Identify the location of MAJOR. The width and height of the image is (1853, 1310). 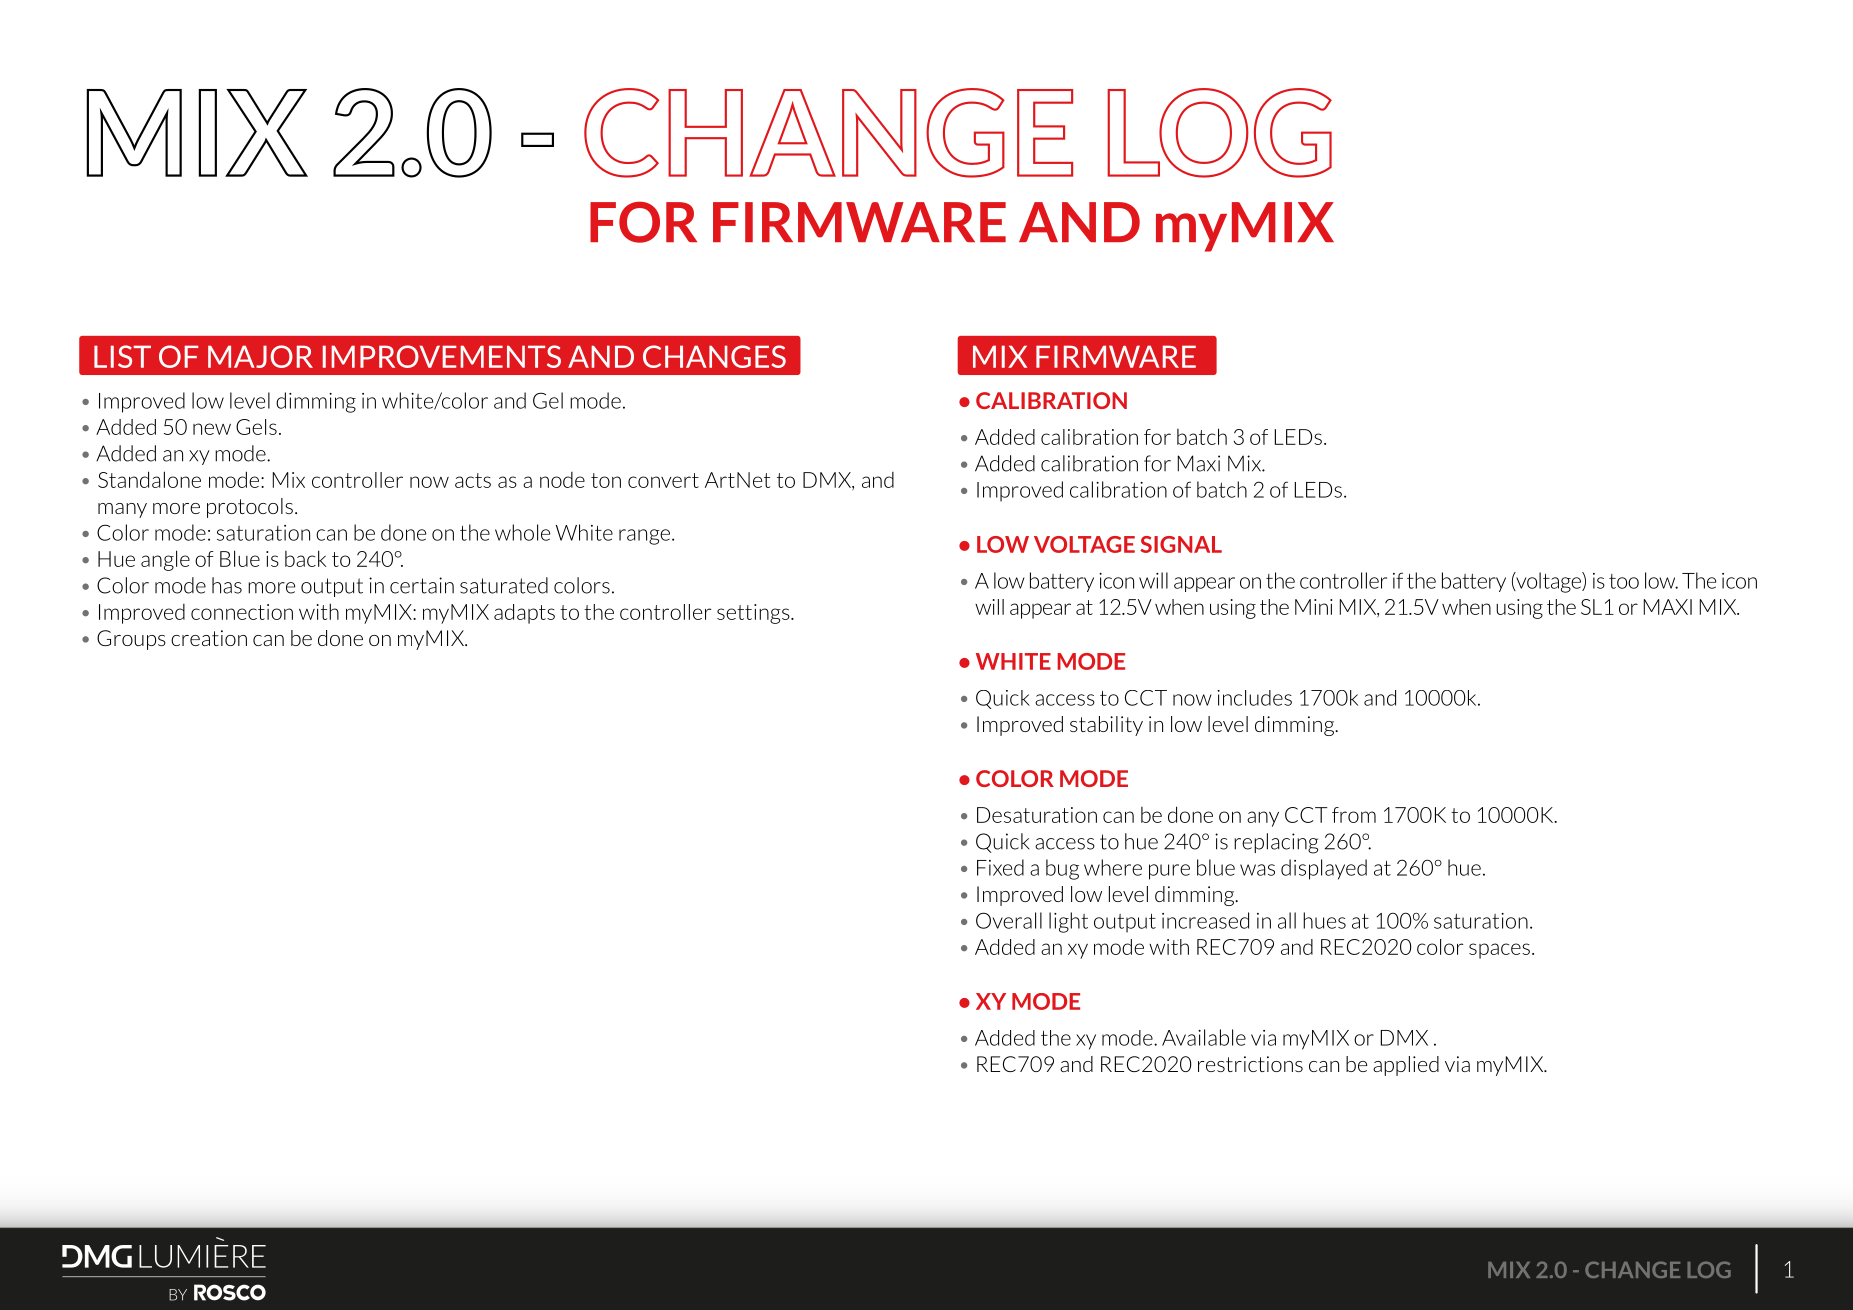
(260, 356).
